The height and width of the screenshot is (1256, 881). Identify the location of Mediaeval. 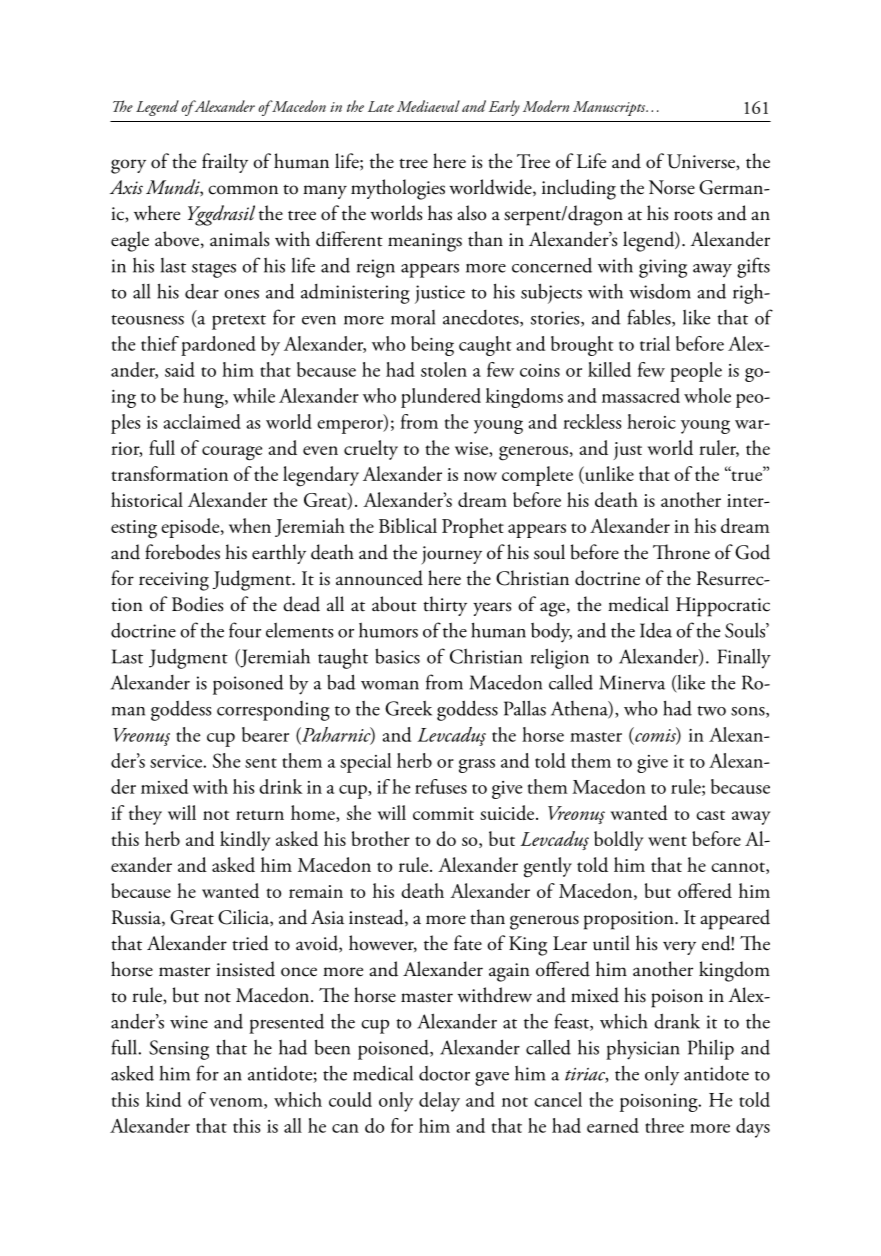
(428, 106).
